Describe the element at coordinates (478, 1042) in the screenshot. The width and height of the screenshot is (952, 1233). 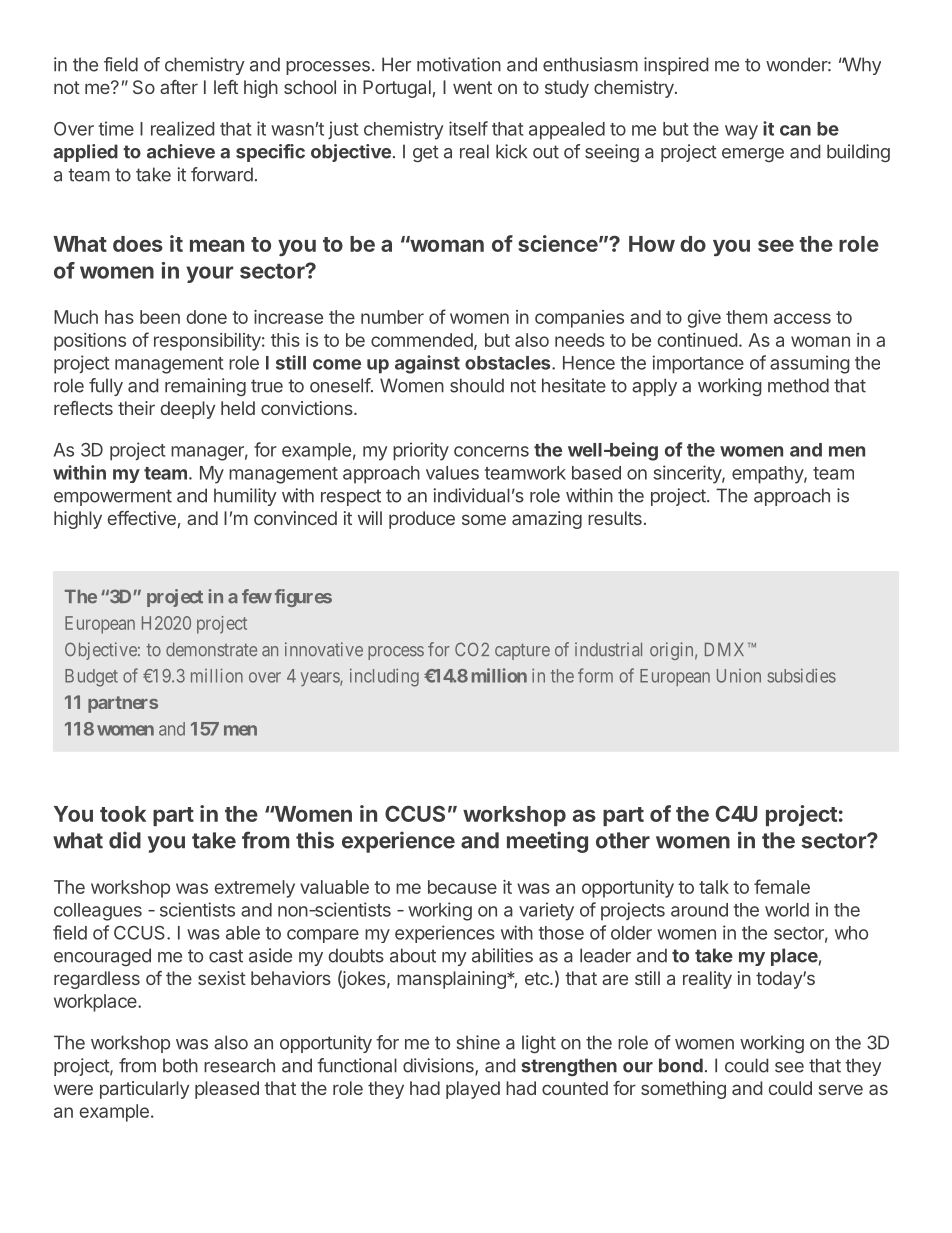
I see `shine` at that location.
